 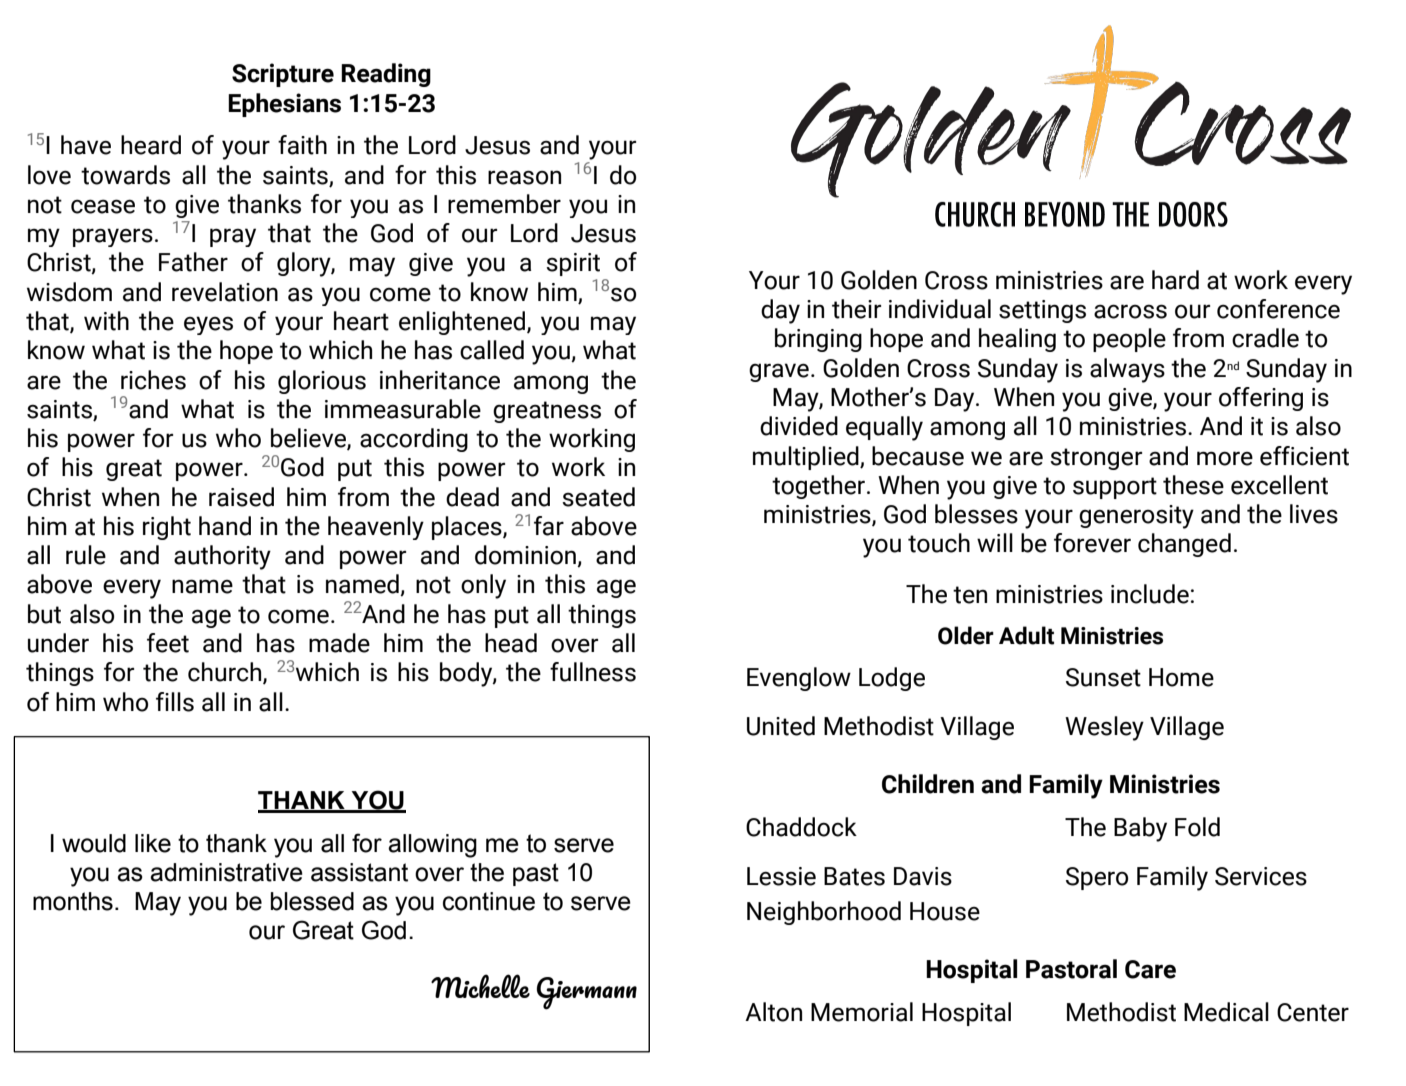 What do you see at coordinates (1184, 545) in the page?
I see `changed` at bounding box center [1184, 545].
